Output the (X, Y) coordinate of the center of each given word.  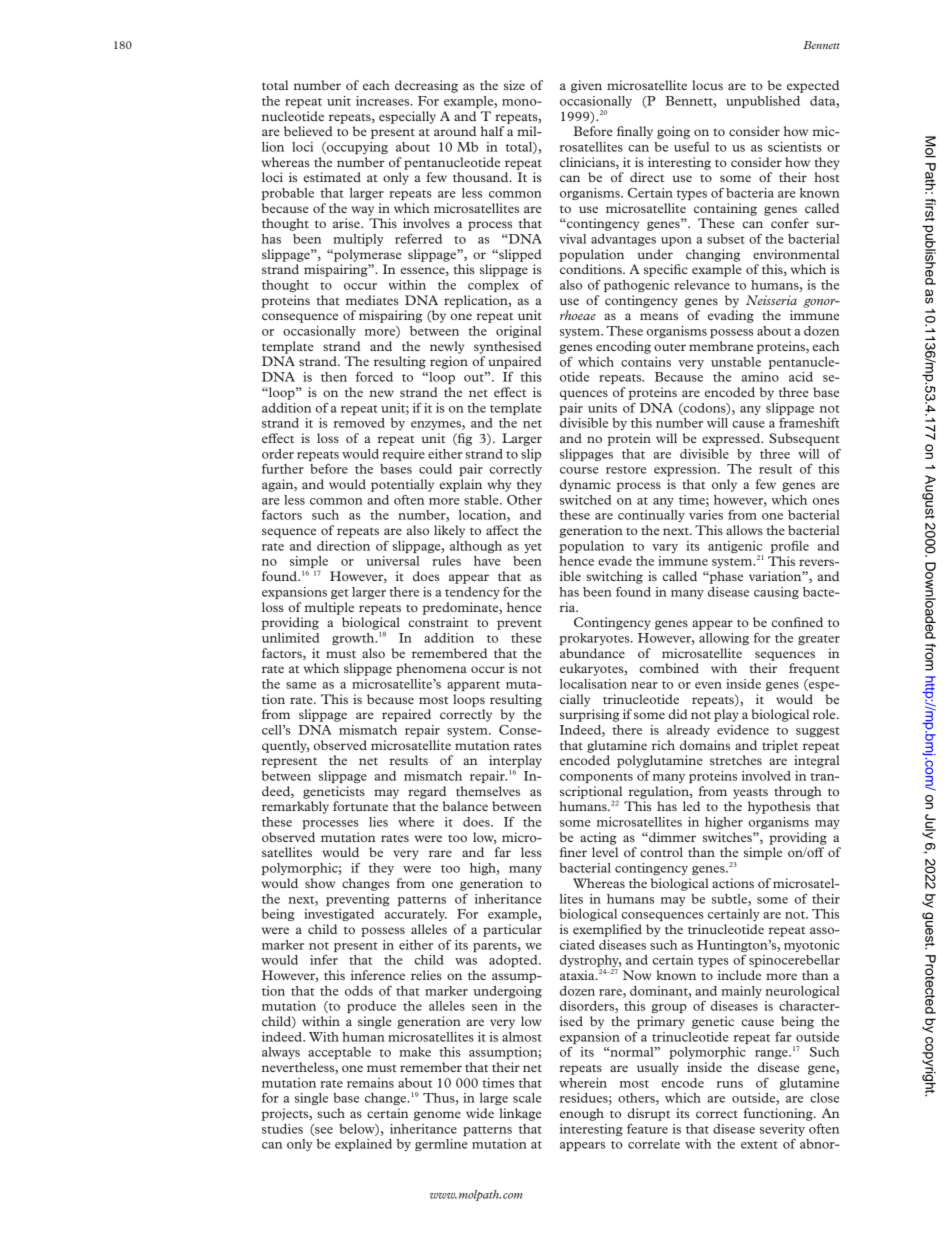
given (586, 86)
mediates (372, 300)
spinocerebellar (794, 961)
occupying (356, 148)
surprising (590, 715)
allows (744, 530)
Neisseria (771, 300)
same (301, 685)
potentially (402, 485)
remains (370, 1083)
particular (512, 930)
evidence (743, 730)
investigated (339, 915)
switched (585, 500)
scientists (795, 147)
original (518, 332)
